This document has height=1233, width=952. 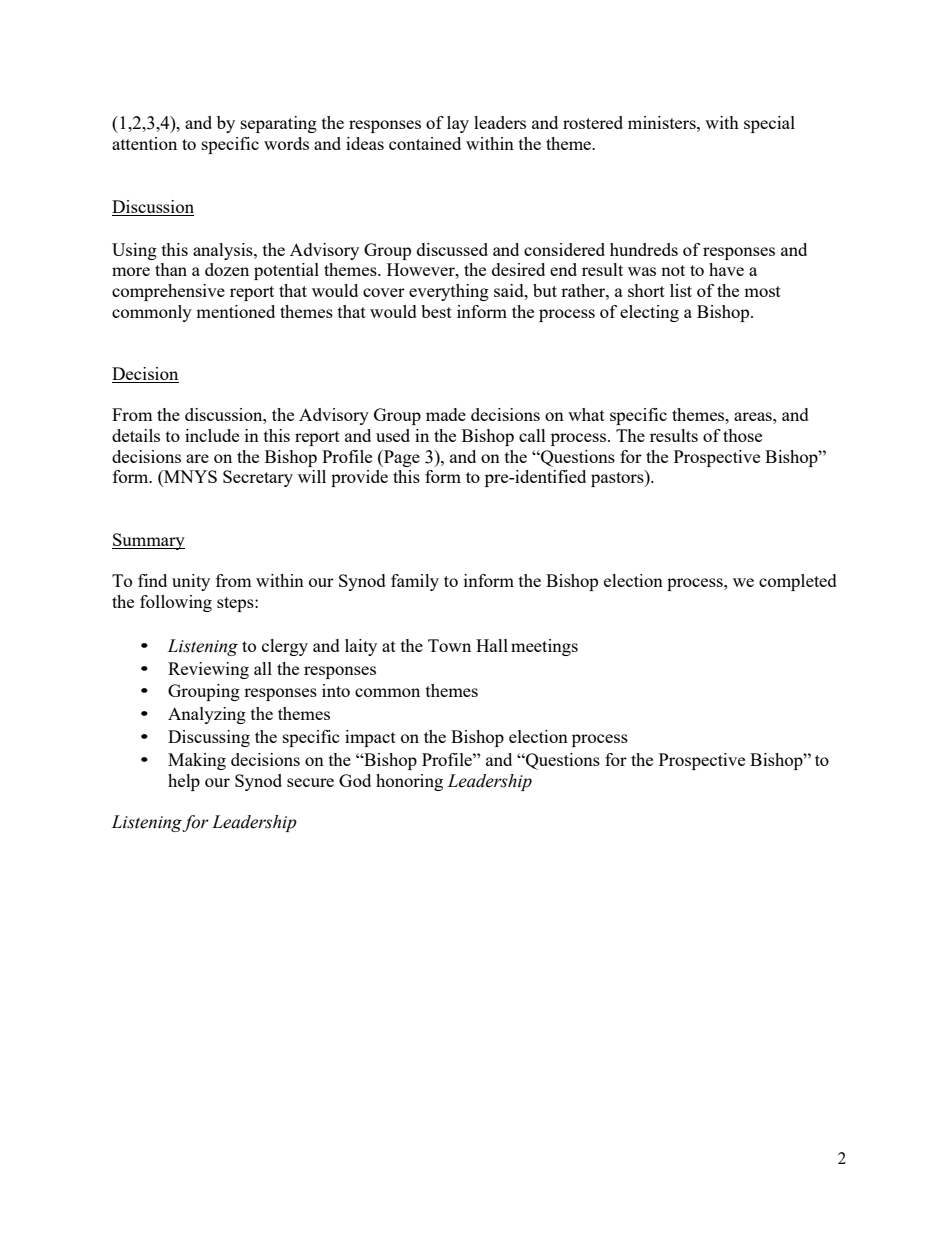 What do you see at coordinates (409, 782) in the document?
I see `honoring` at bounding box center [409, 782].
